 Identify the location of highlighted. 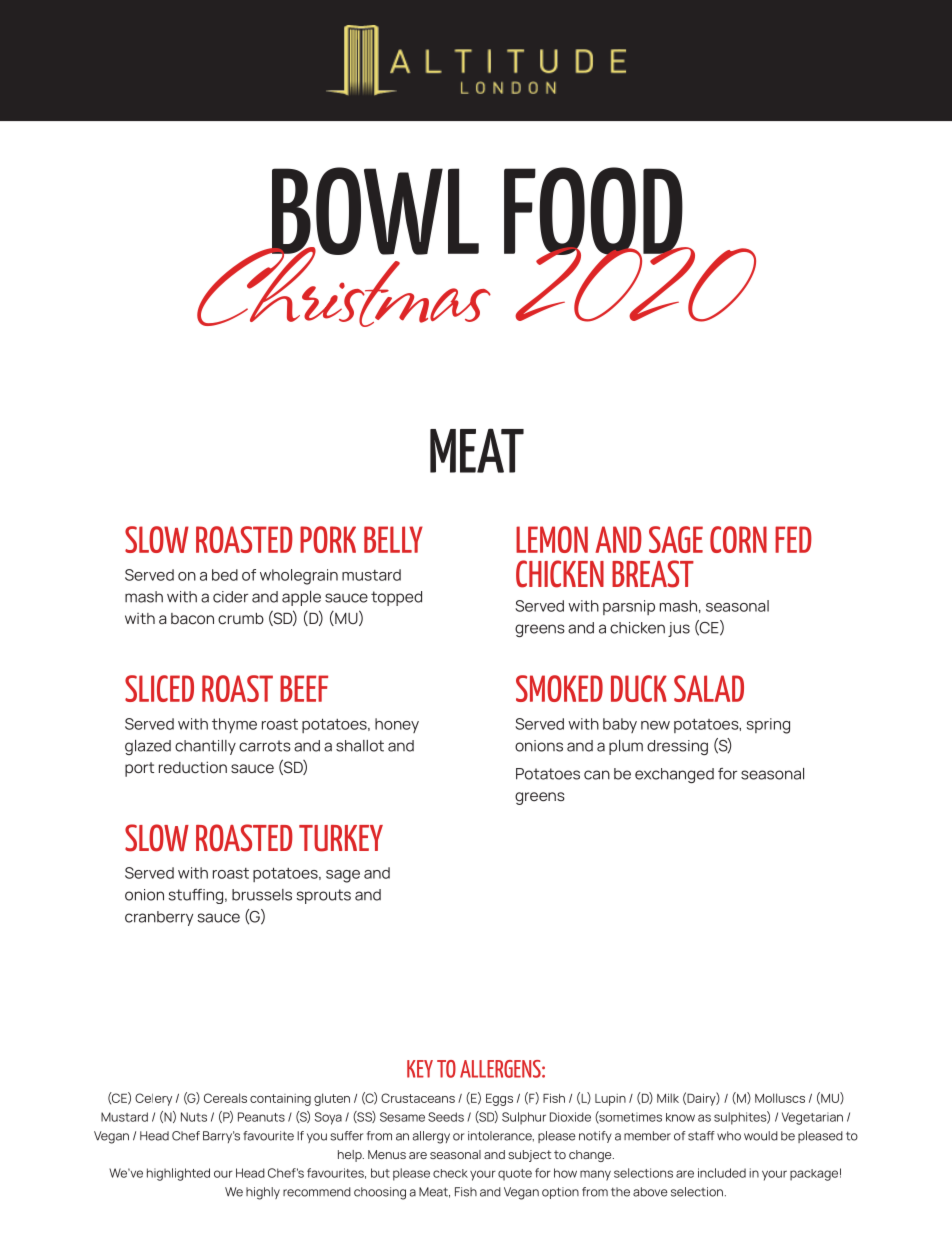
(178, 1174).
